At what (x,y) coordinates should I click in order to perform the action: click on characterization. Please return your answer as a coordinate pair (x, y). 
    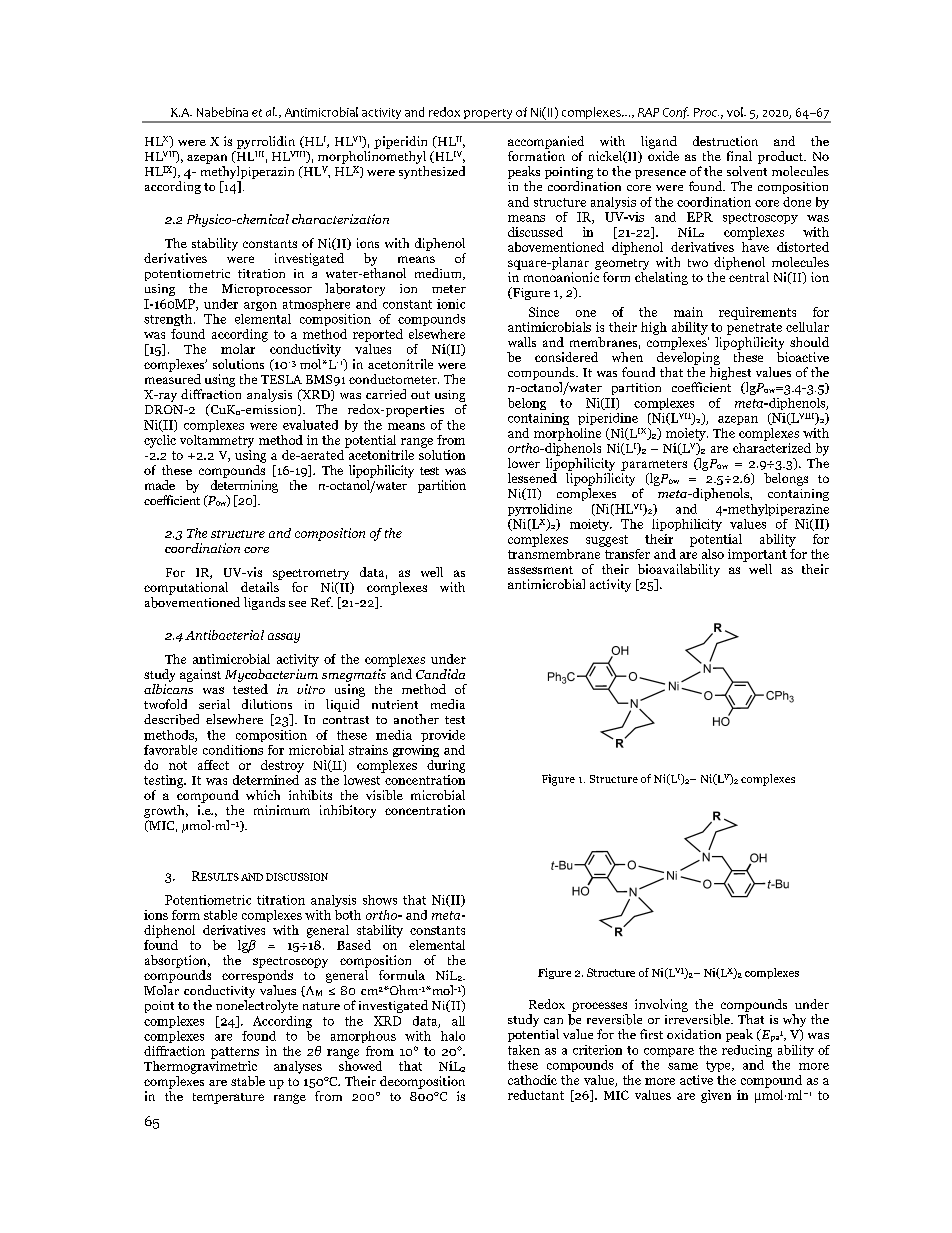
    Looking at the image, I should click on (340, 219).
